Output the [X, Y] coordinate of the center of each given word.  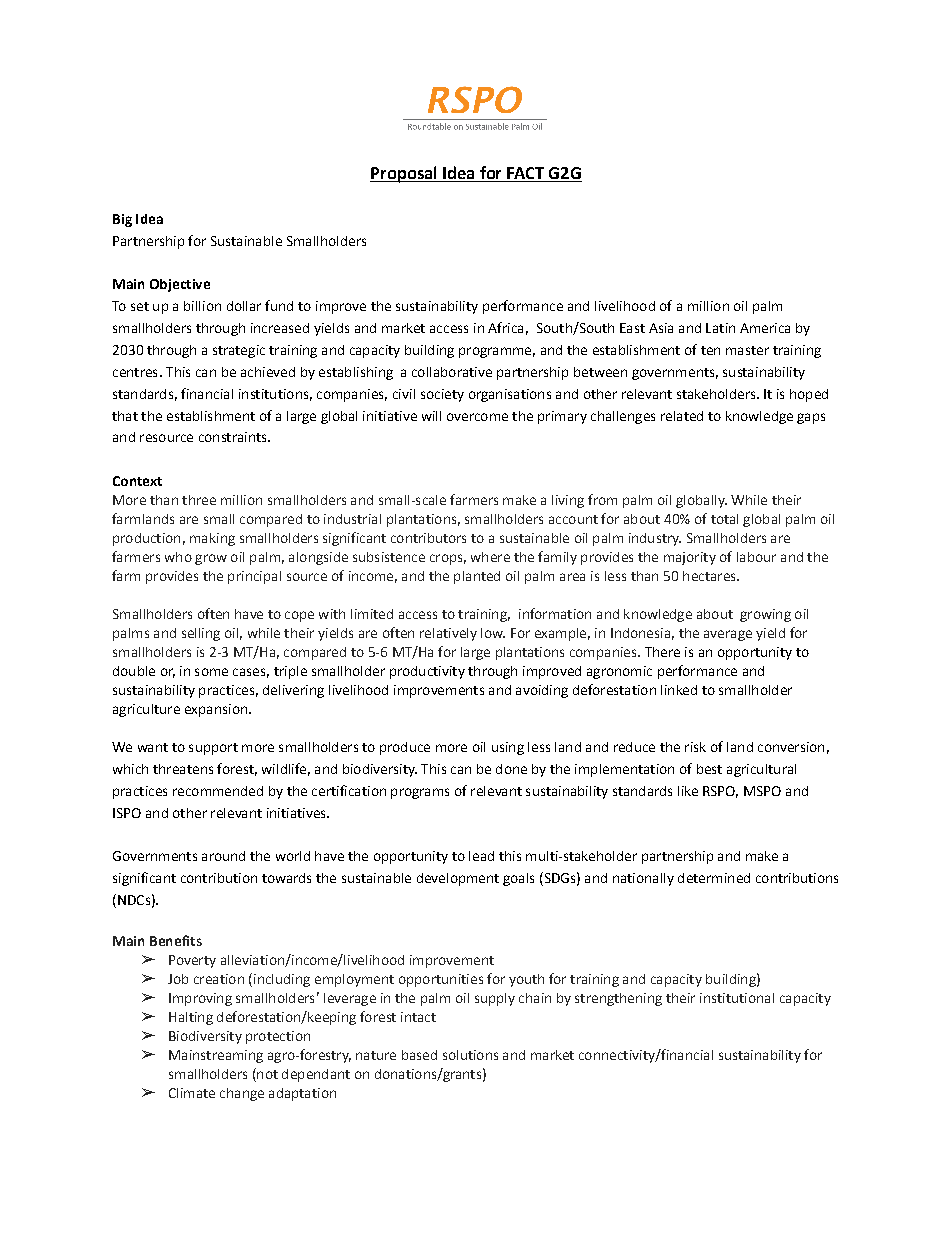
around [223, 856]
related [682, 416]
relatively [448, 634]
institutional [737, 998]
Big [122, 220]
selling [201, 634]
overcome [477, 417]
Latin [720, 328]
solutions [470, 1055]
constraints [234, 437]
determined [714, 878]
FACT [525, 173]
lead [481, 856]
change [242, 1094]
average [728, 635]
